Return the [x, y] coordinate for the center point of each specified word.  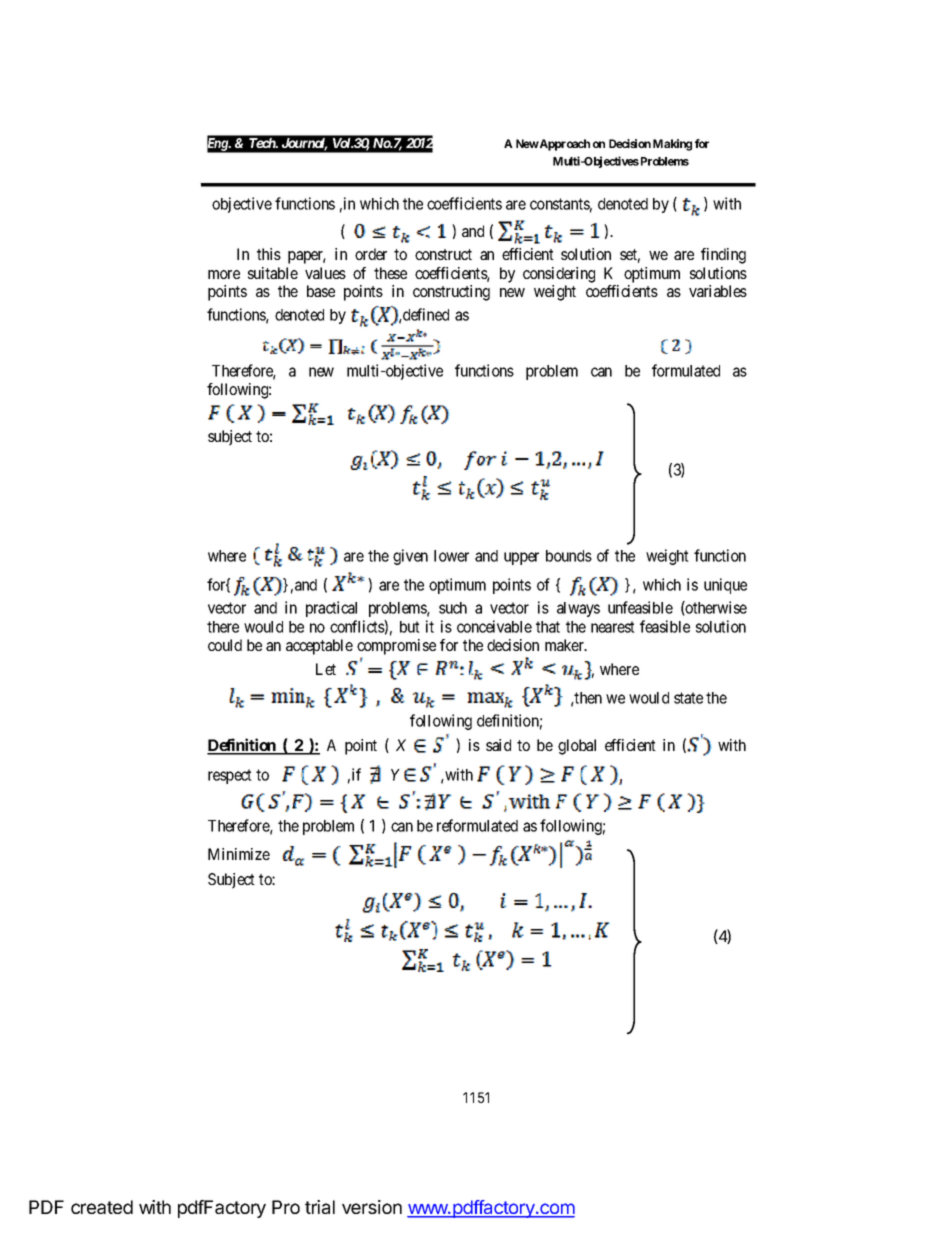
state [688, 698]
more [224, 274]
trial [320, 1207]
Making [672, 145]
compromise [396, 647]
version [372, 1207]
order [371, 254]
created [102, 1207]
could [225, 645]
